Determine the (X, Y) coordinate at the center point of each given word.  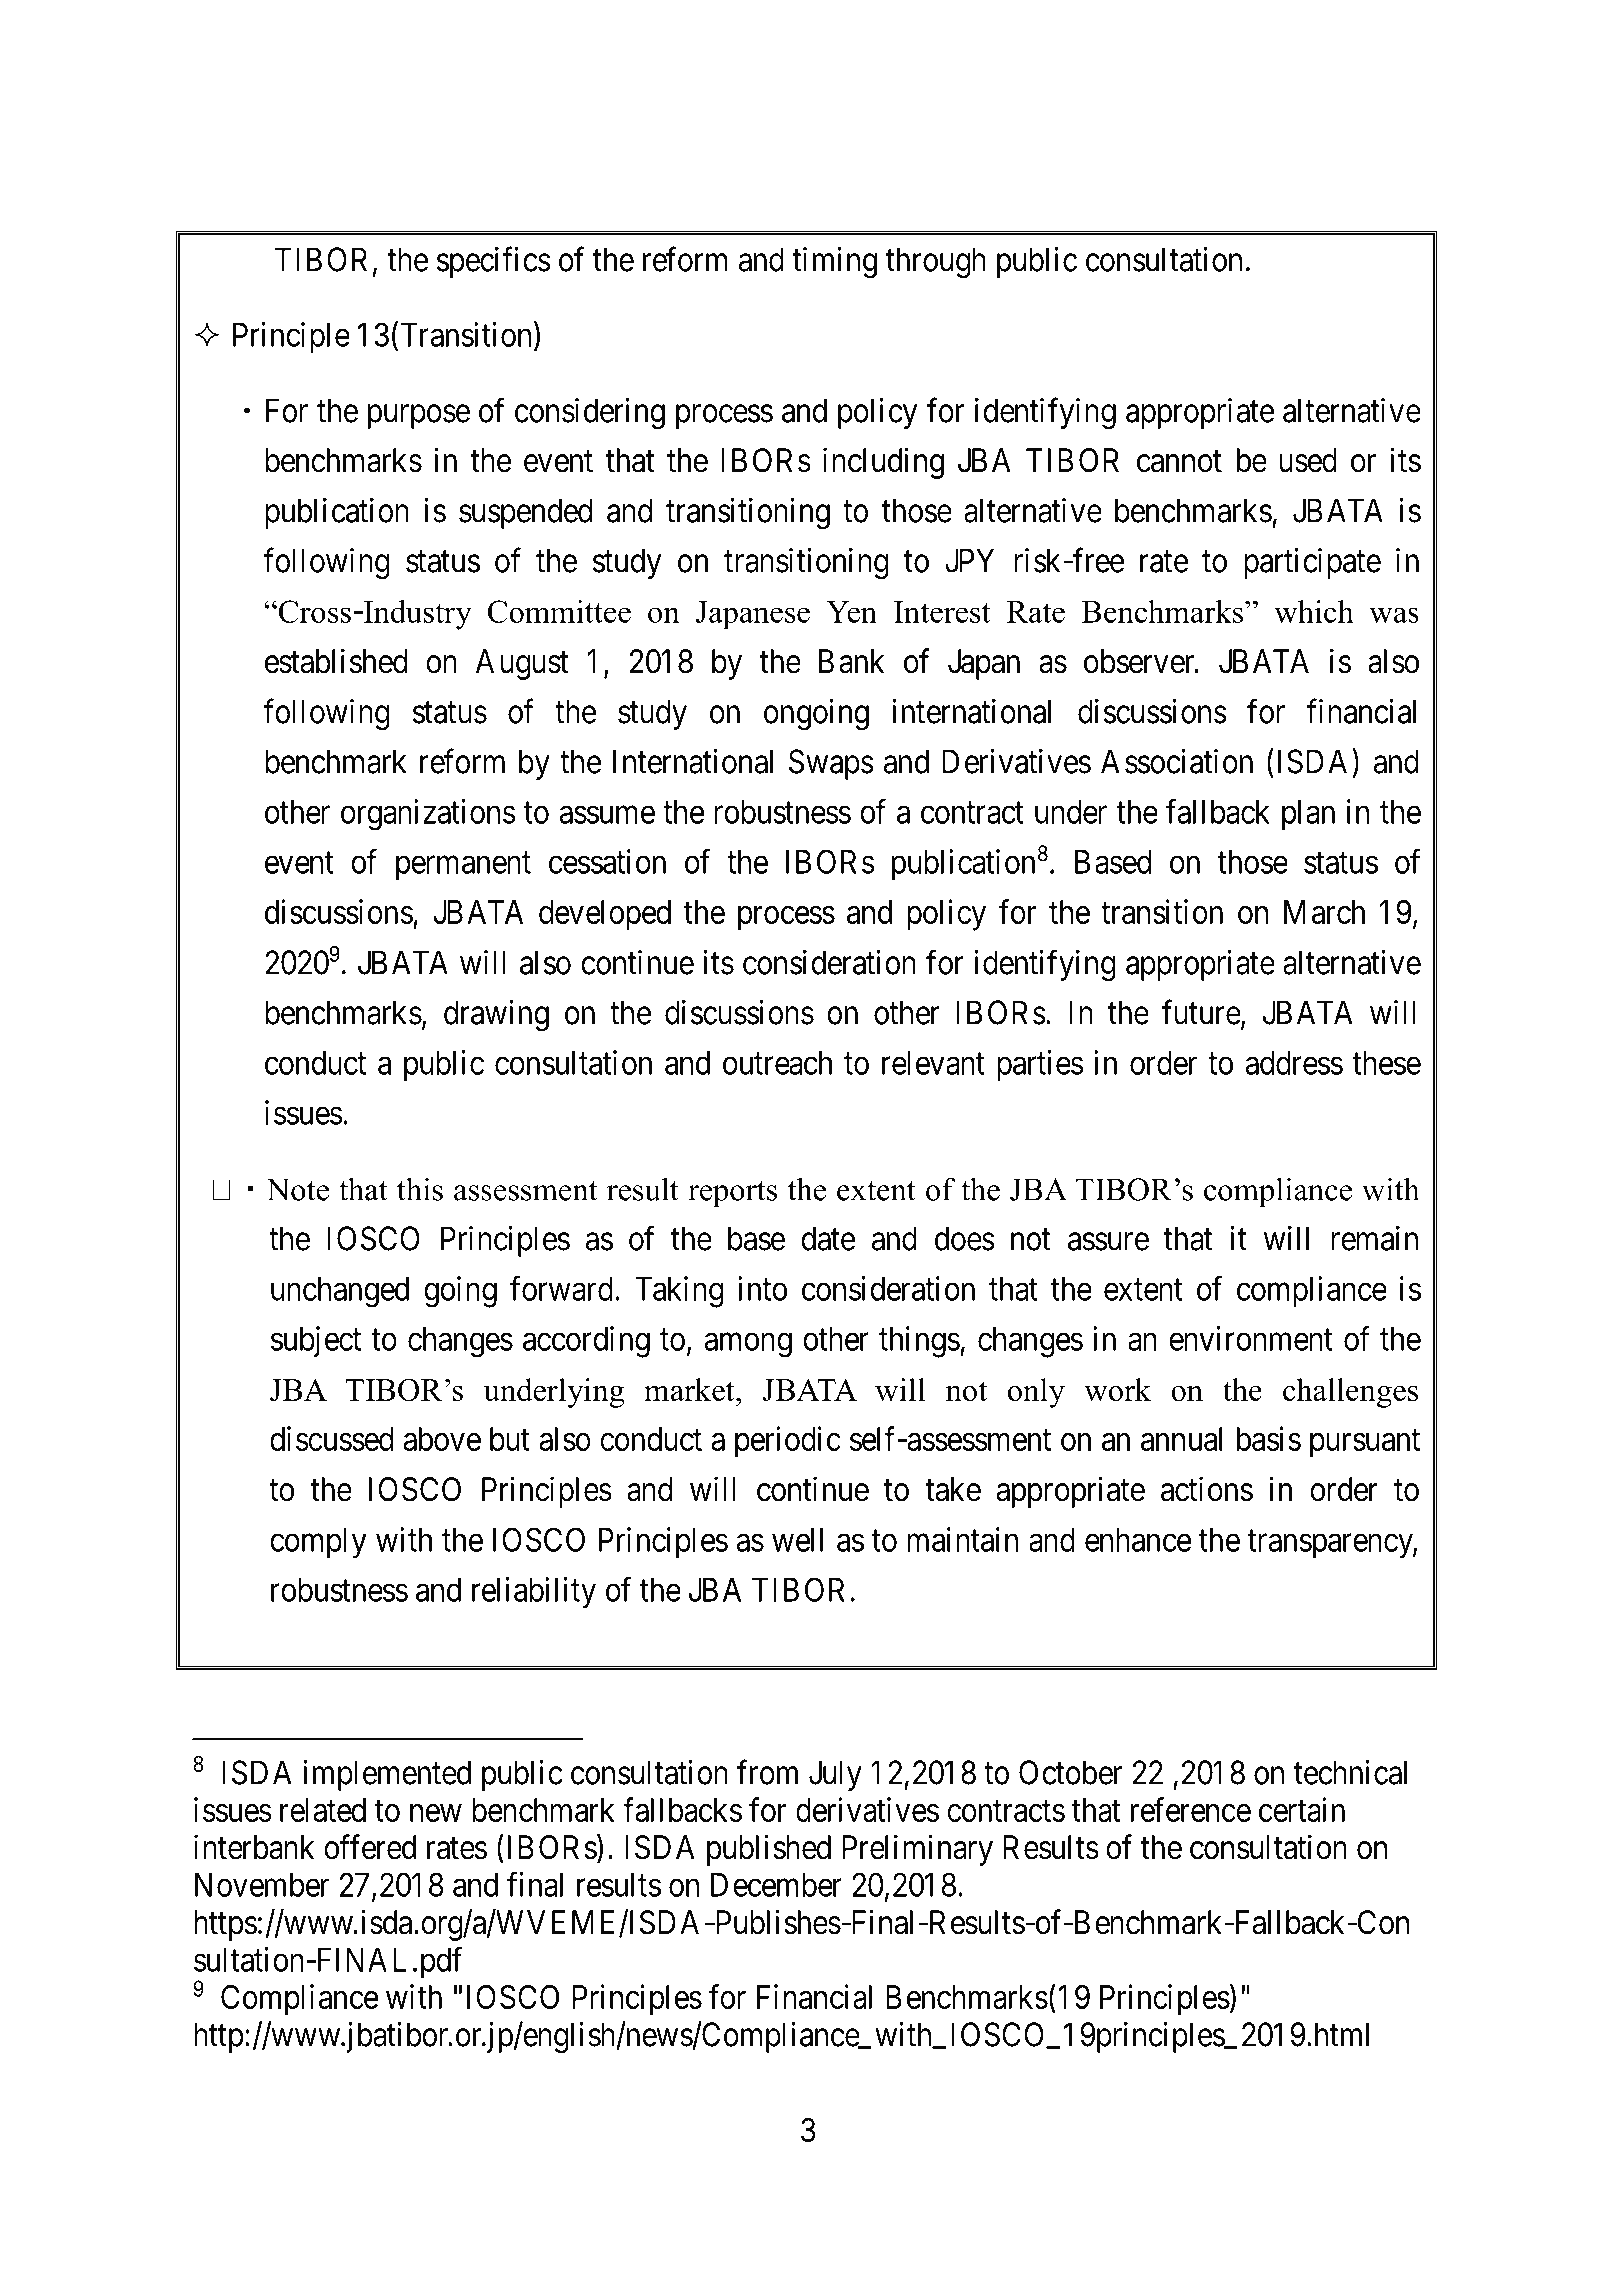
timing (834, 263)
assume (607, 815)
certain (1302, 1809)
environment (1251, 1338)
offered (370, 1847)
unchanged (340, 1292)
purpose (419, 417)
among (748, 1345)
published (769, 1850)
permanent (463, 866)
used (1308, 460)
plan (1308, 815)
